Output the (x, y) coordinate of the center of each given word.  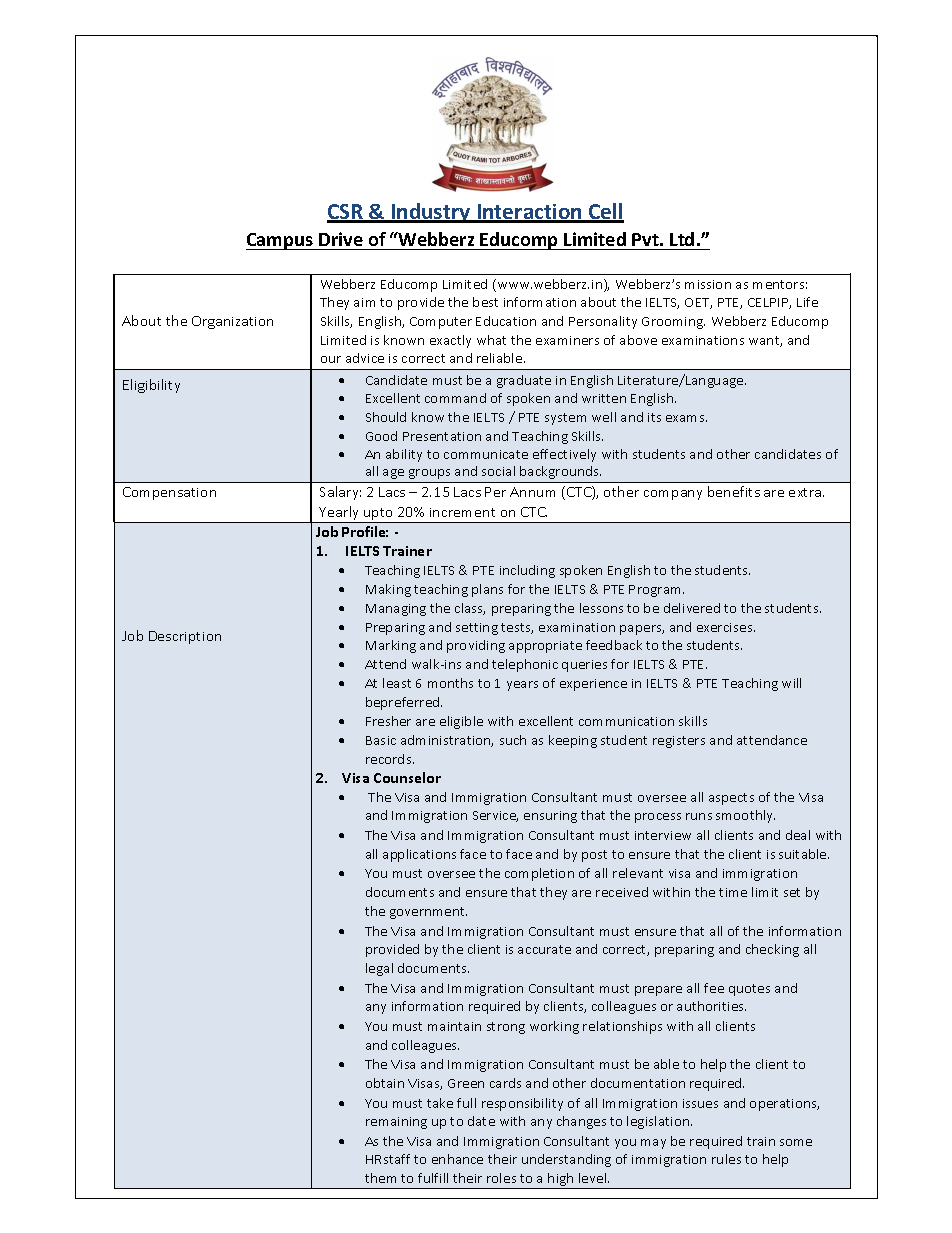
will (791, 683)
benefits (734, 491)
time (733, 892)
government (428, 913)
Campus (281, 241)
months (450, 683)
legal (379, 969)
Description (185, 637)
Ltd (682, 239)
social (498, 471)
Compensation (169, 493)
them (380, 1178)
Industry (431, 213)
